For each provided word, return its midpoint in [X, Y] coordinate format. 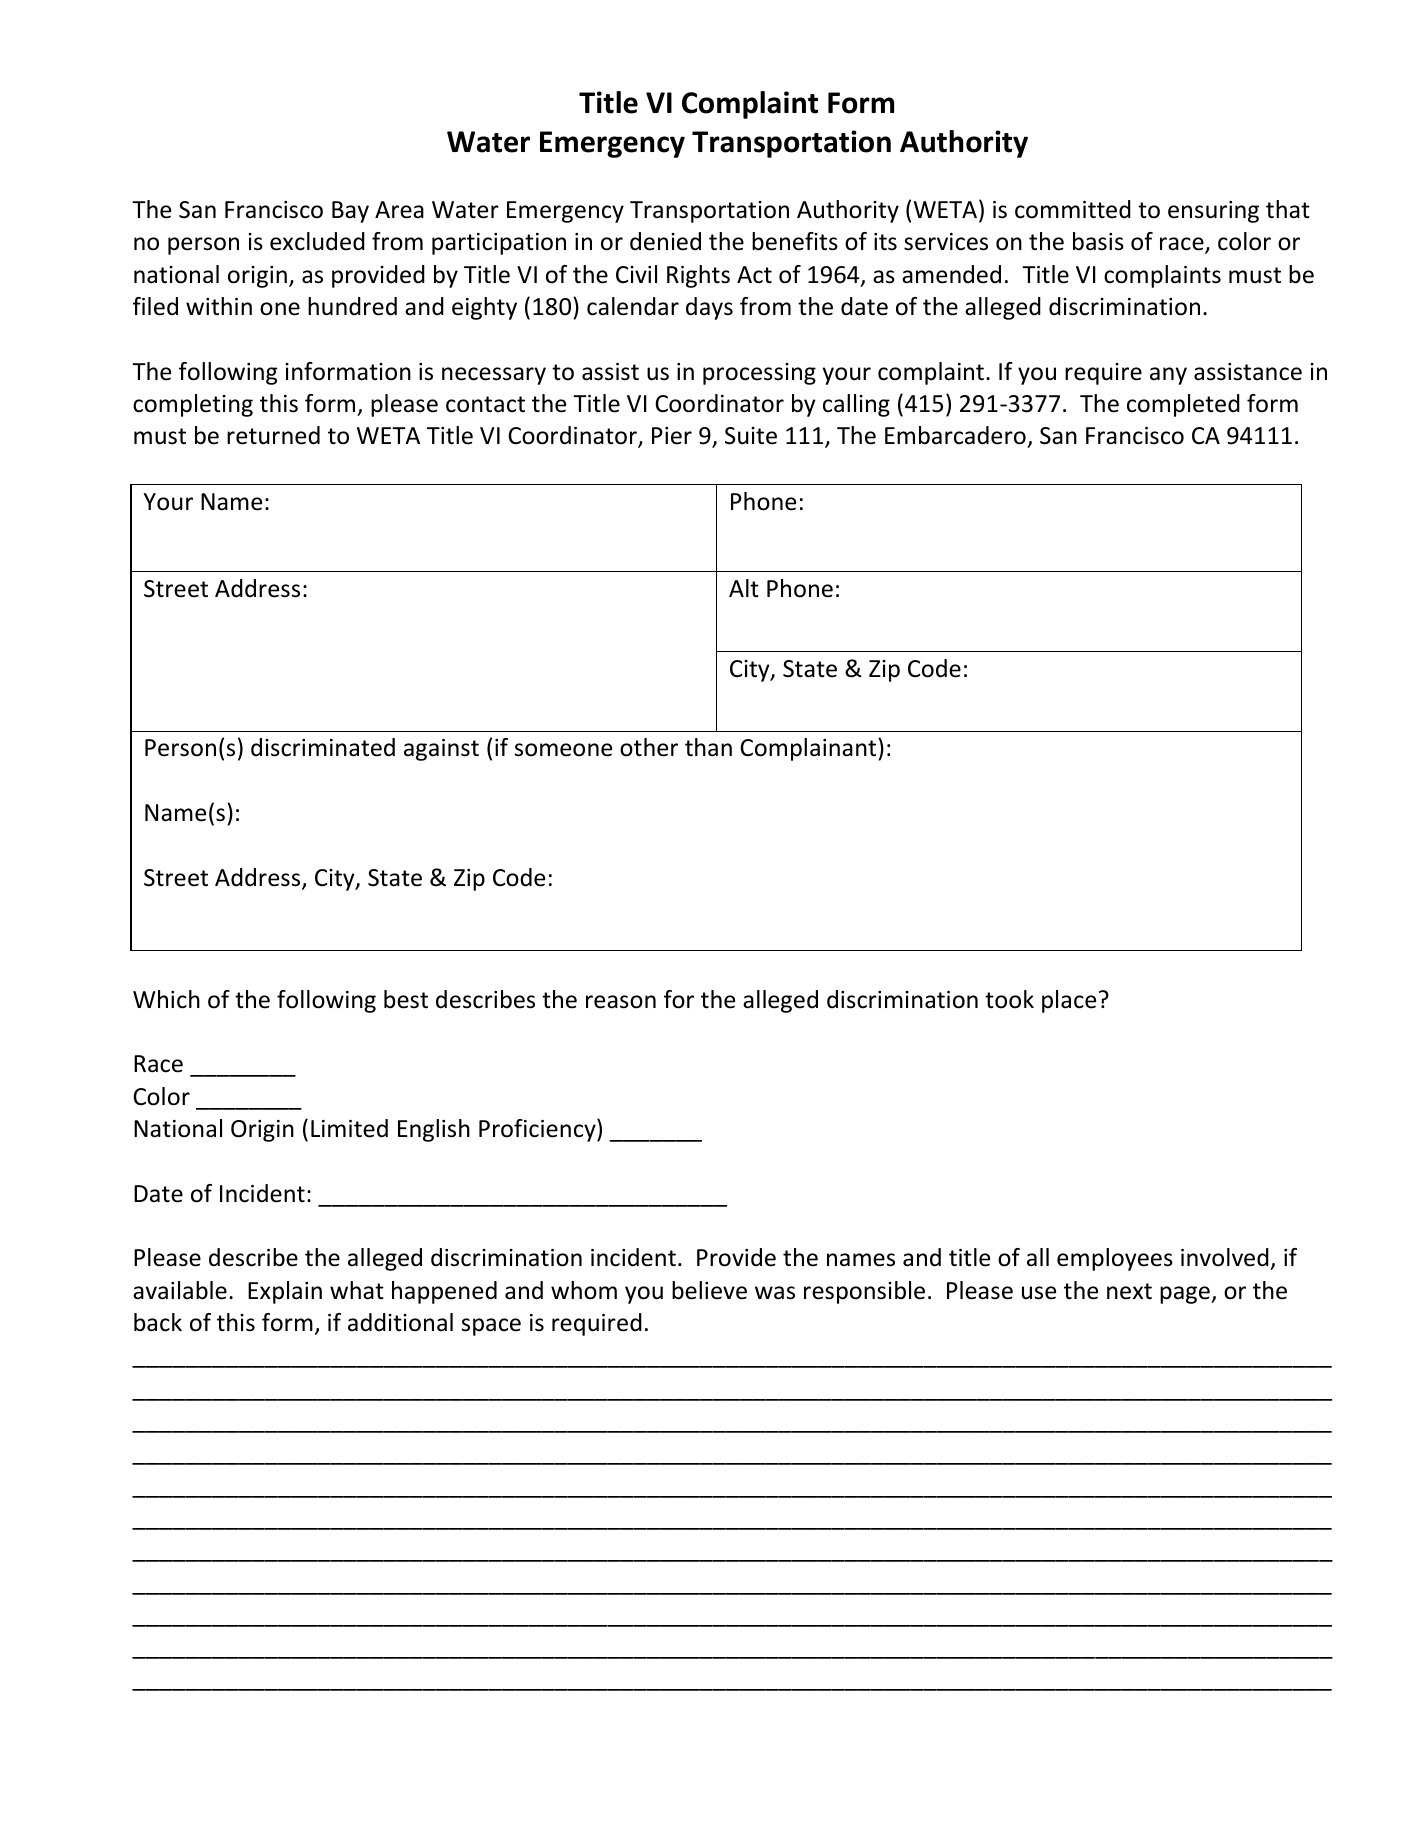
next [1129, 1291]
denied [665, 241]
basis [1098, 241]
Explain [285, 1292]
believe [709, 1290]
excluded [317, 241]
